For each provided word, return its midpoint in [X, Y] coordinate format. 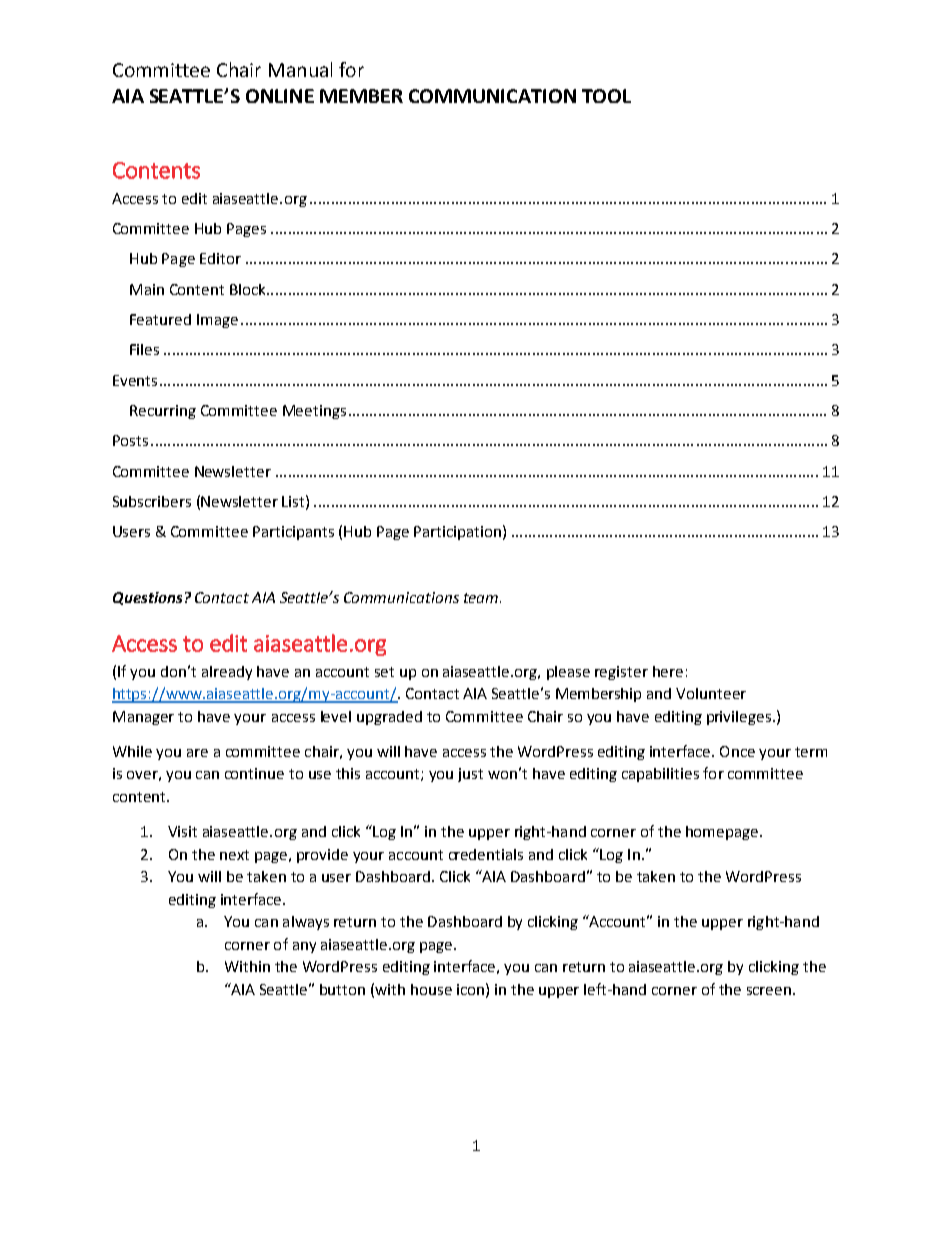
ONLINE [280, 96]
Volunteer [711, 693]
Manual [300, 69]
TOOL [606, 96]
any [304, 947]
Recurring [163, 412]
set [384, 672]
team [482, 598]
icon [470, 989]
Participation [457, 533]
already [227, 673]
